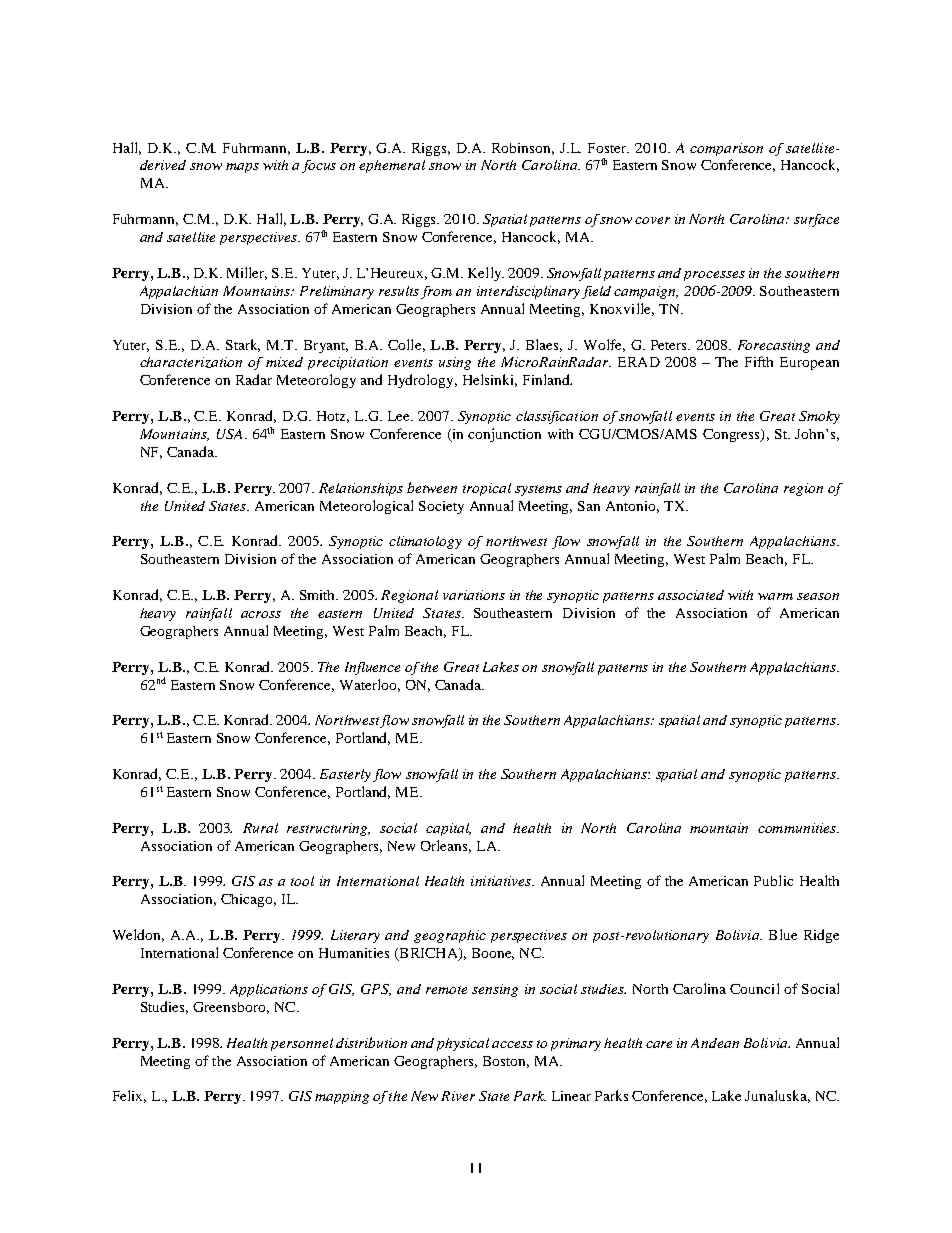 The image size is (952, 1233). Describe the element at coordinates (608, 148) in the page. I see `Foster` at that location.
